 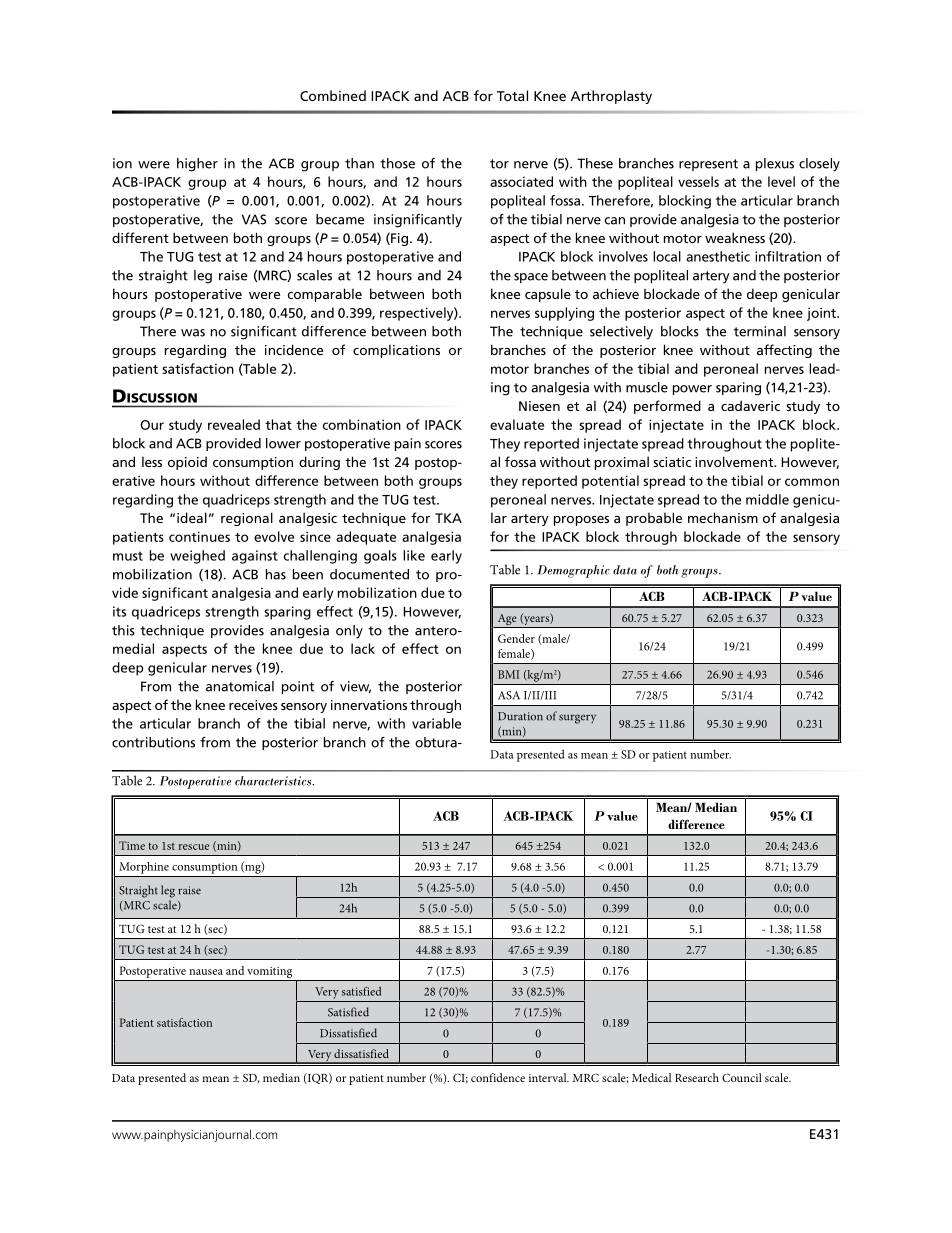 What do you see at coordinates (517, 424) in the document?
I see `evaluate` at bounding box center [517, 424].
